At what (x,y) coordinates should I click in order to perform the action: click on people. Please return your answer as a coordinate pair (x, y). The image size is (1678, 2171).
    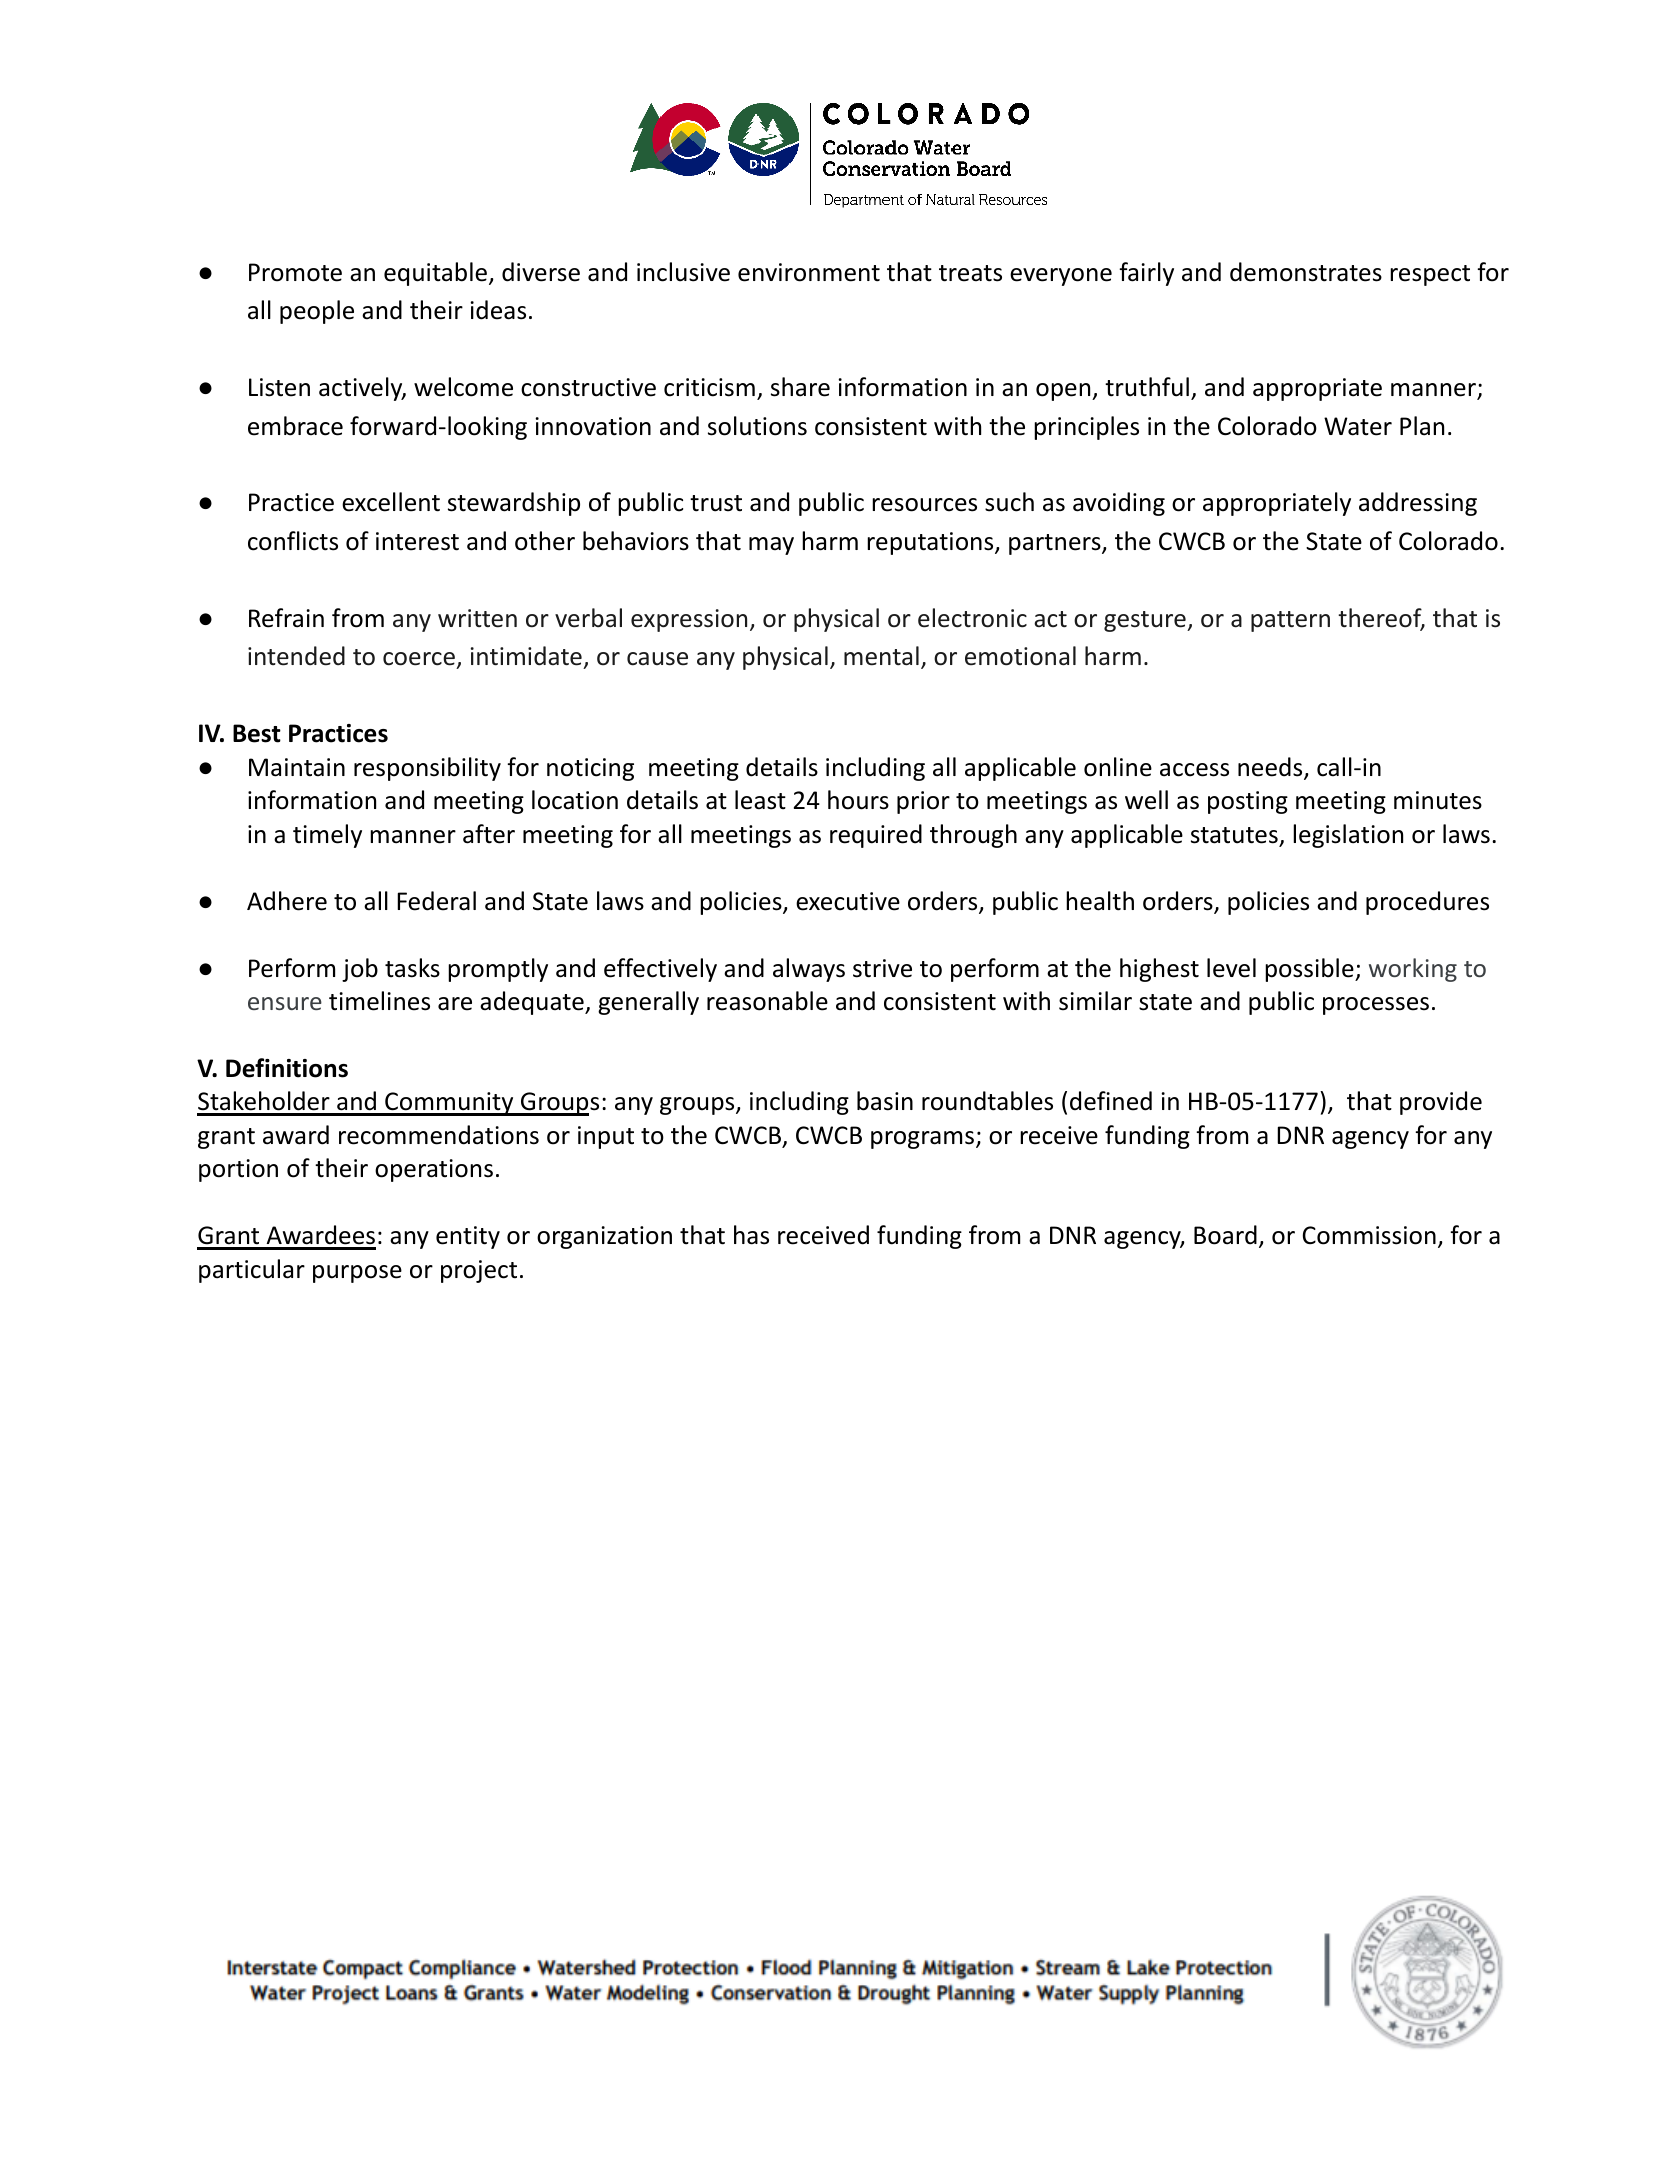
    Looking at the image, I should click on (317, 312).
